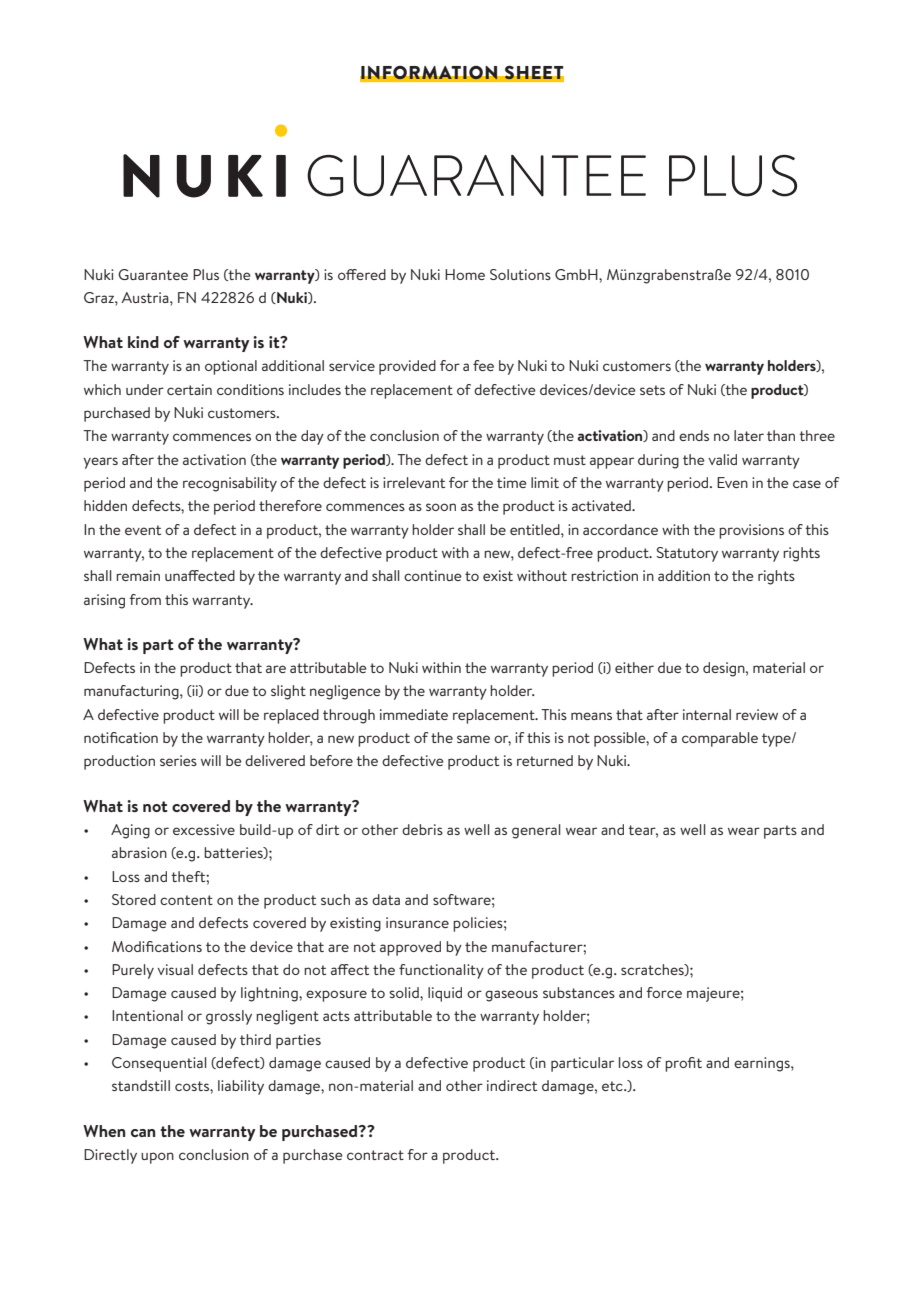  Describe the element at coordinates (417, 922) in the screenshot. I see `insurance` at that location.
